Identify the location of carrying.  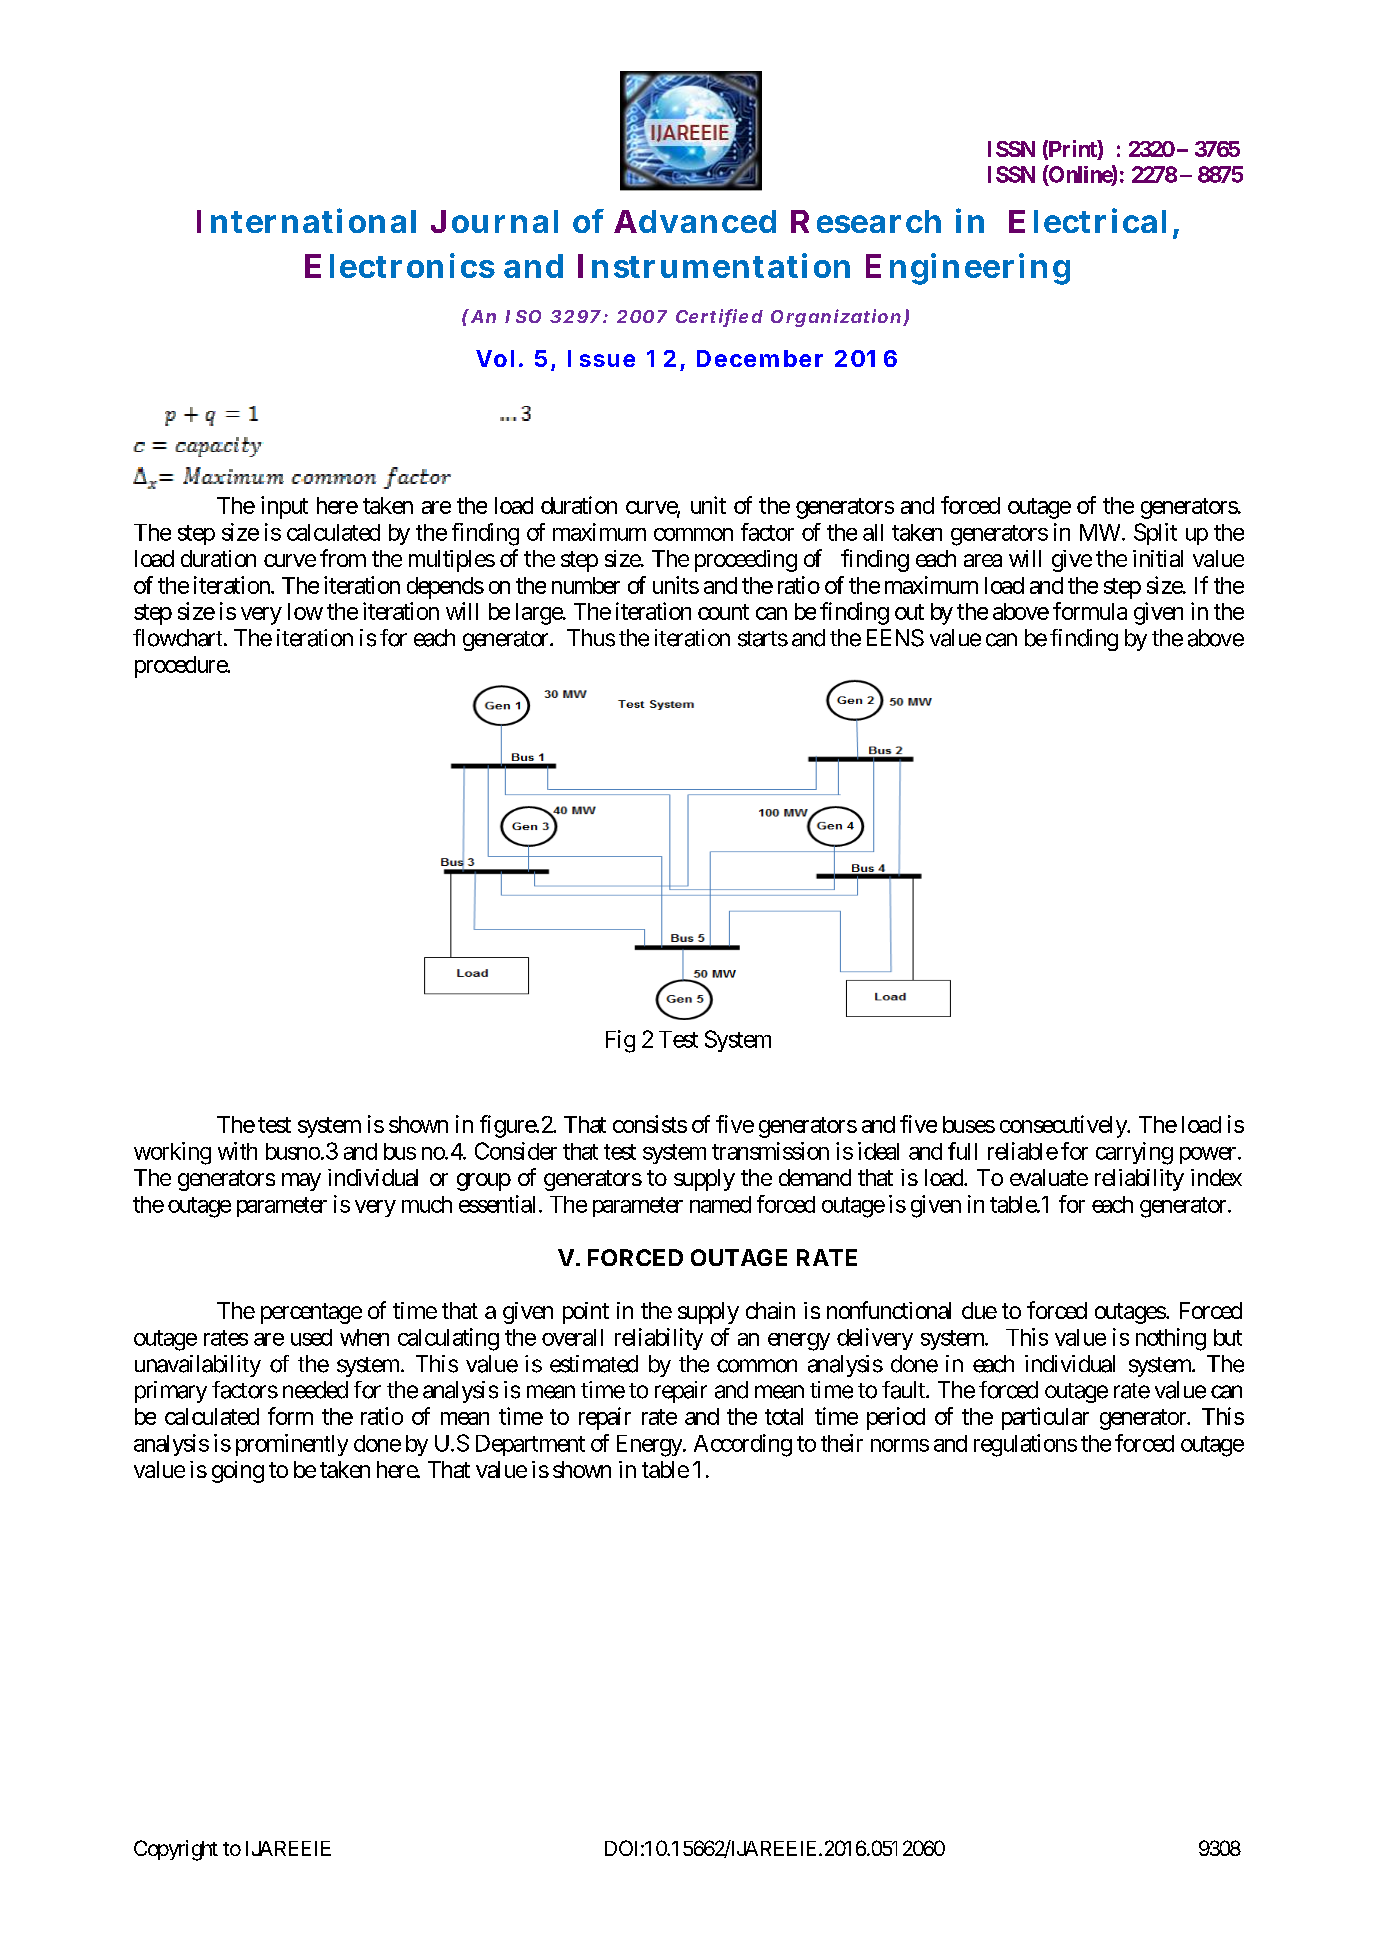
(1134, 1153).
